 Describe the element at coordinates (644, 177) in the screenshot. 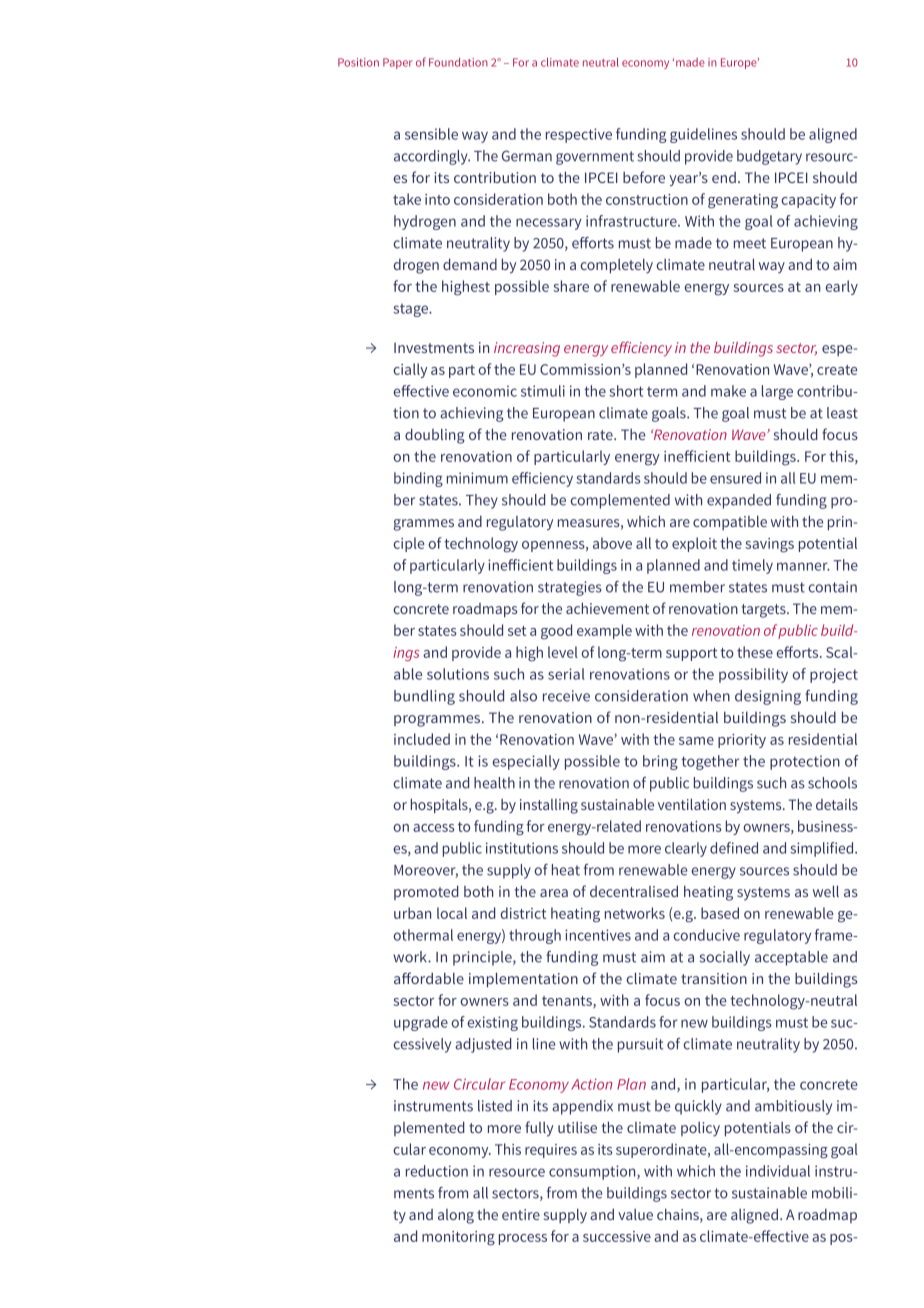

I see `before` at that location.
